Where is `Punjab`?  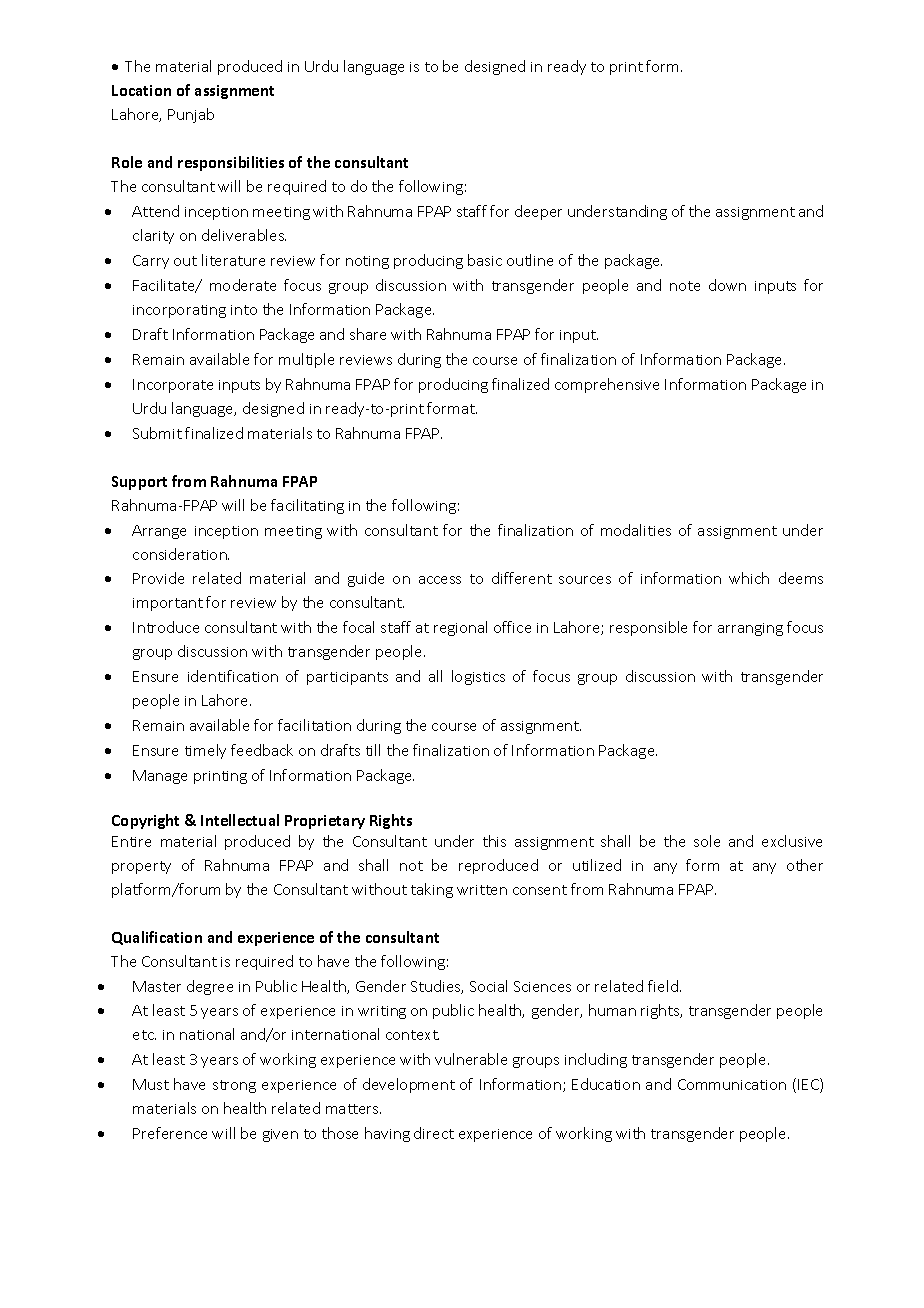 Punjab is located at coordinates (191, 115).
